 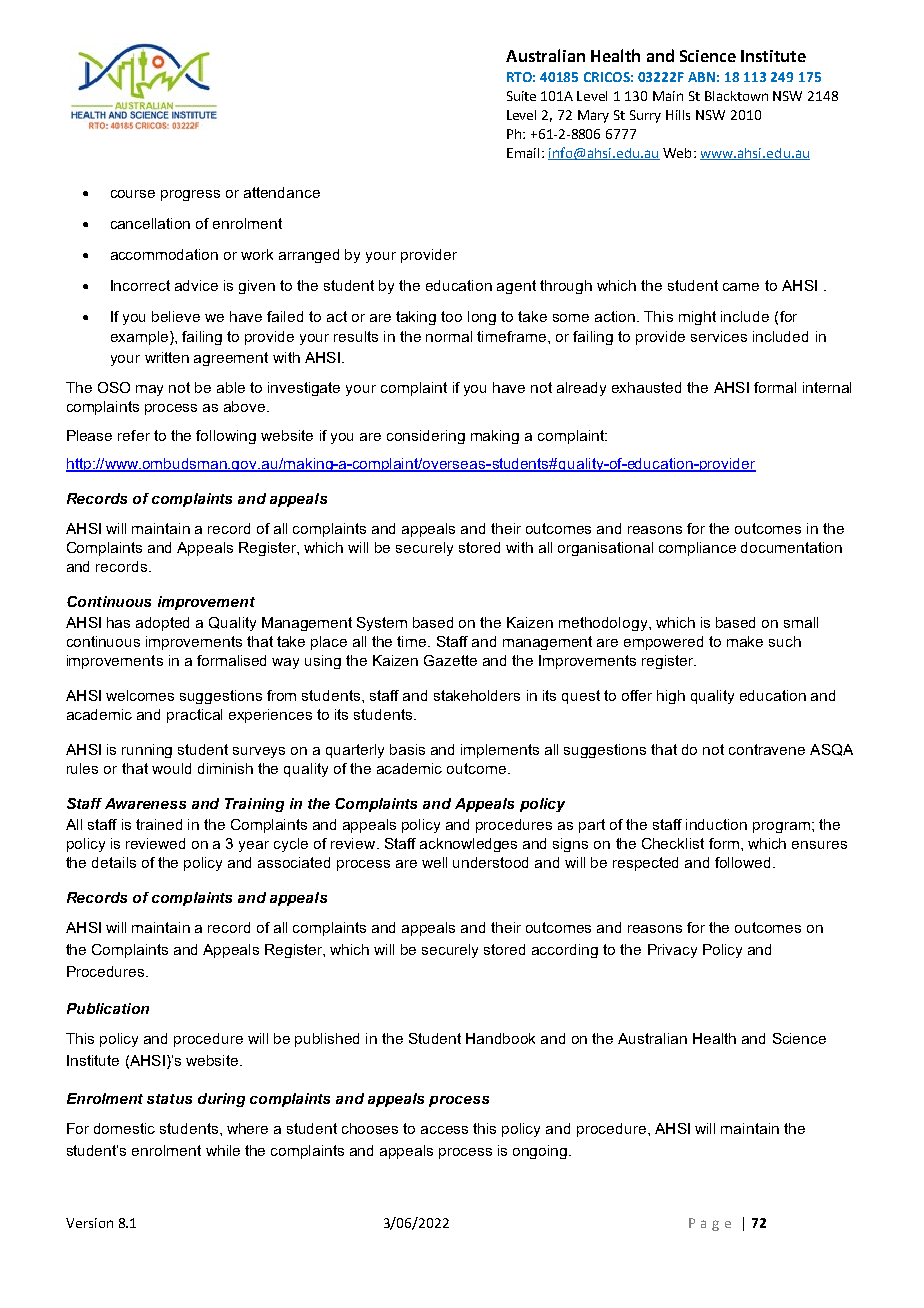 I want to click on Email, so click(x=523, y=153).
